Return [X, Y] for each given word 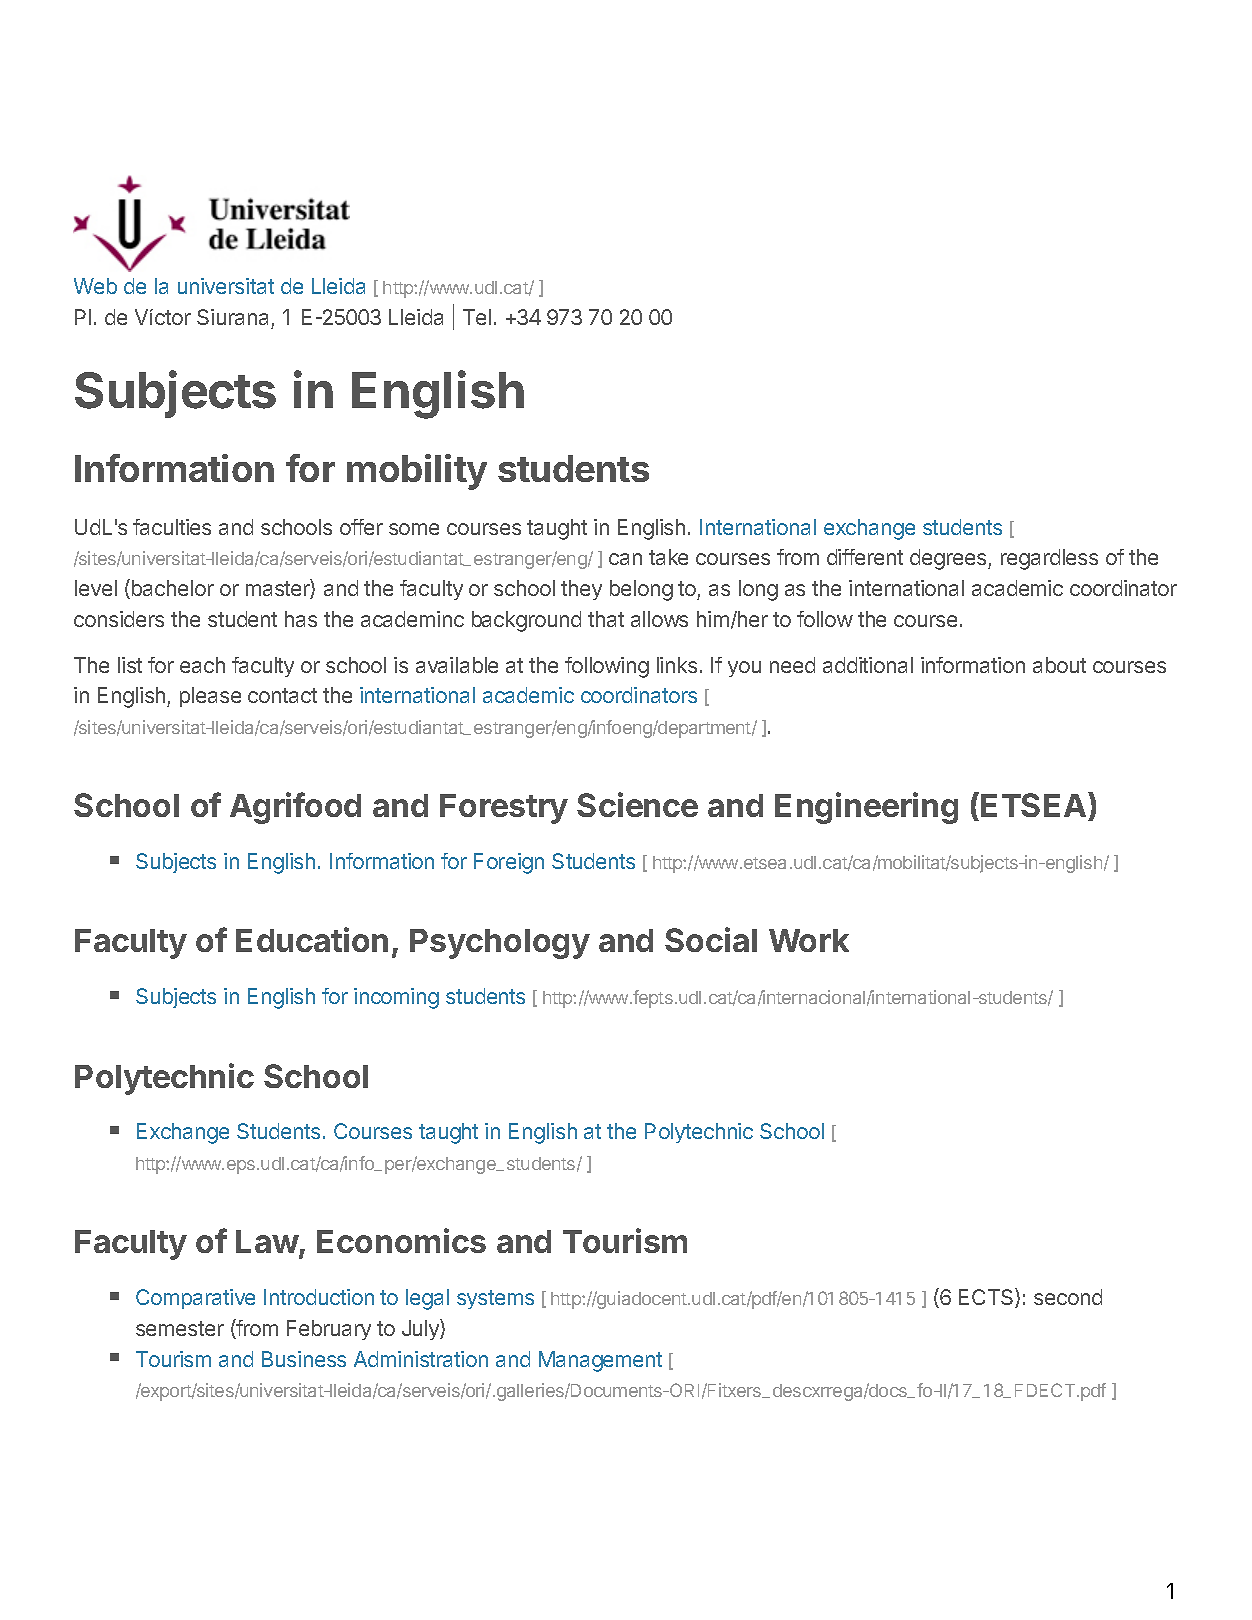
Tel [477, 317]
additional [868, 665]
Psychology [500, 944]
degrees [949, 559]
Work [809, 940]
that [606, 619]
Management [600, 1361]
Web [95, 286]
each [202, 665]
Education [312, 939]
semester [180, 1328]
